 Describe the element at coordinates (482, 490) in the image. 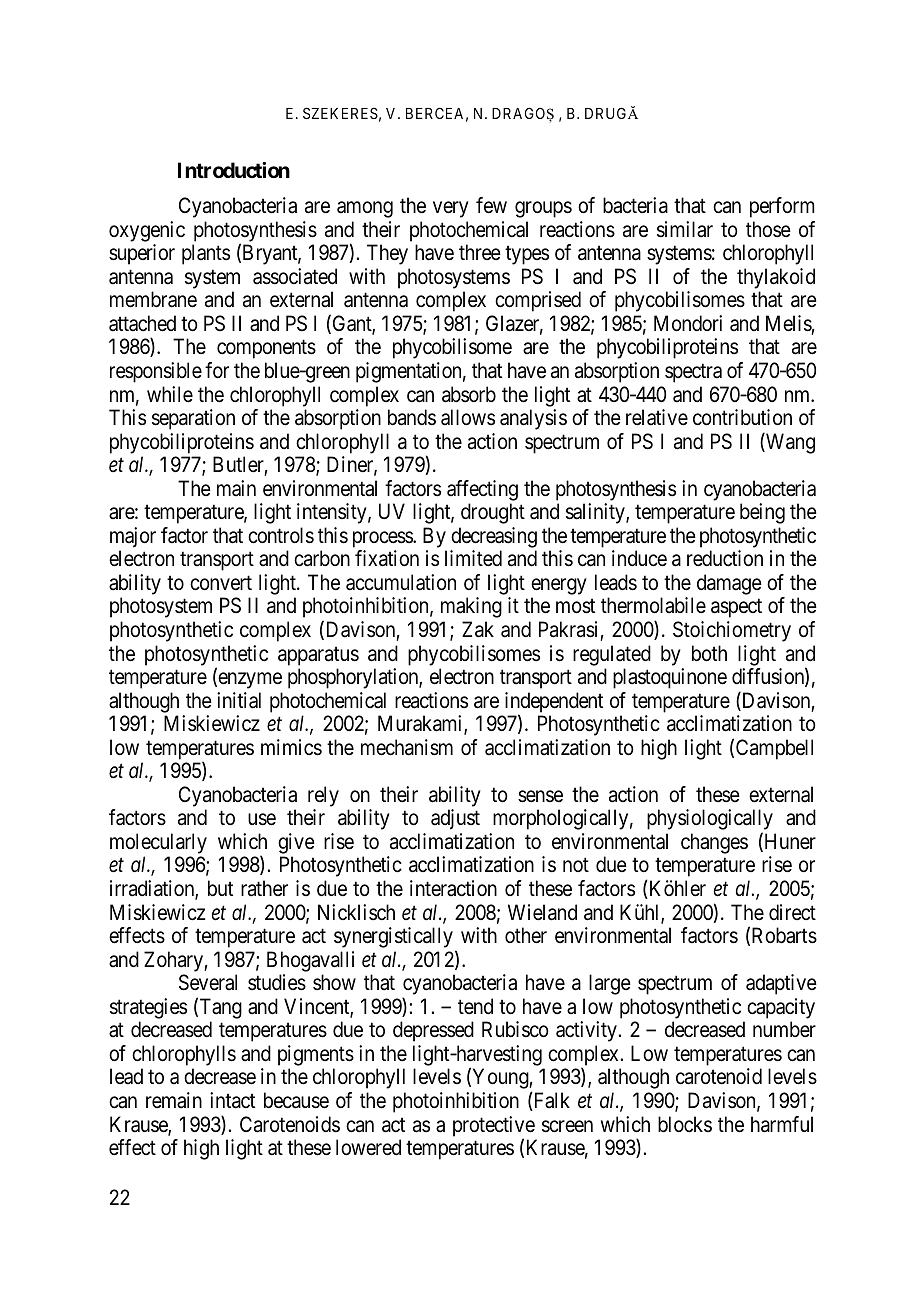

I see `affecting` at that location.
